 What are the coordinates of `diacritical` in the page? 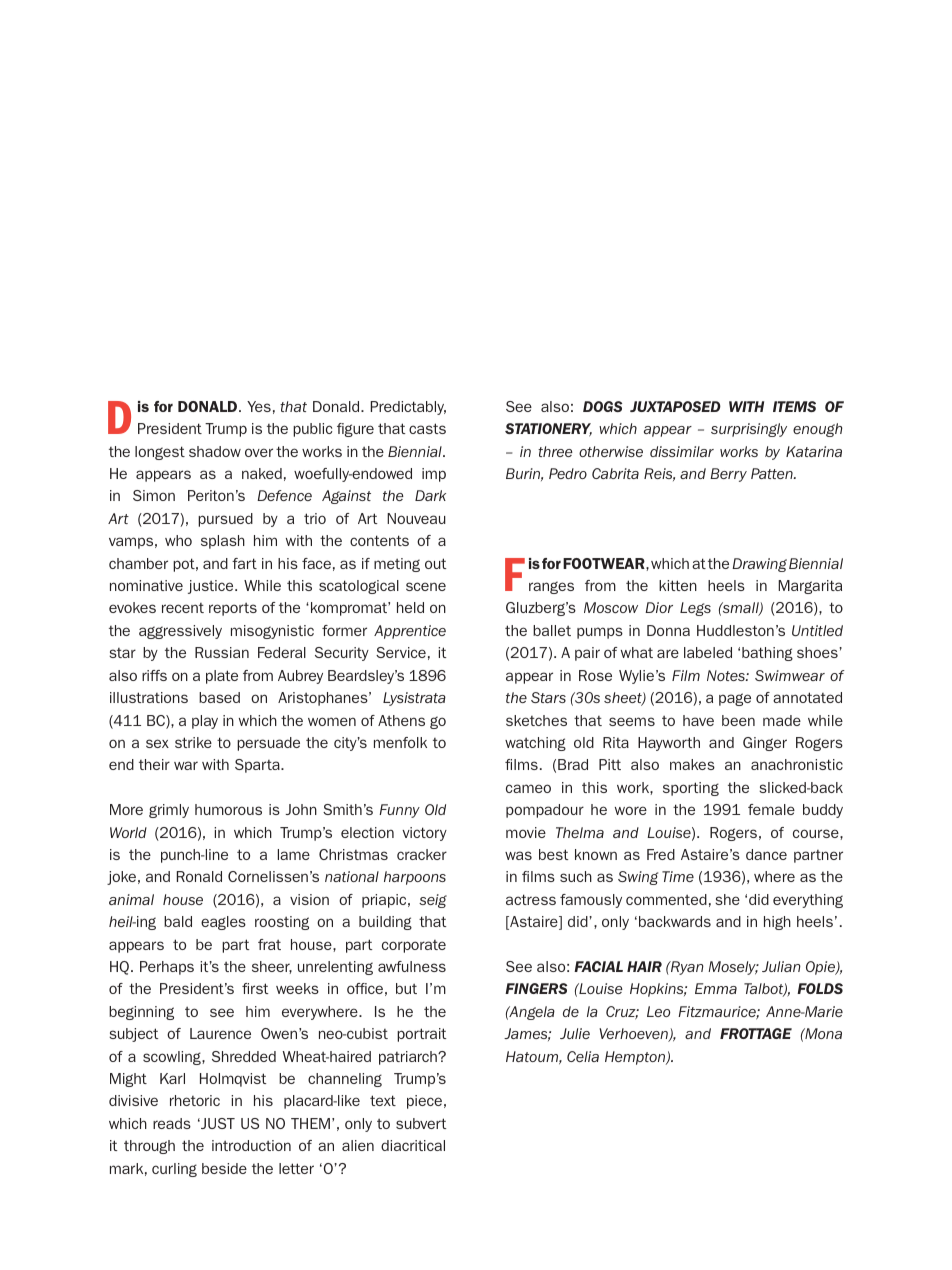 It's located at (413, 1145).
